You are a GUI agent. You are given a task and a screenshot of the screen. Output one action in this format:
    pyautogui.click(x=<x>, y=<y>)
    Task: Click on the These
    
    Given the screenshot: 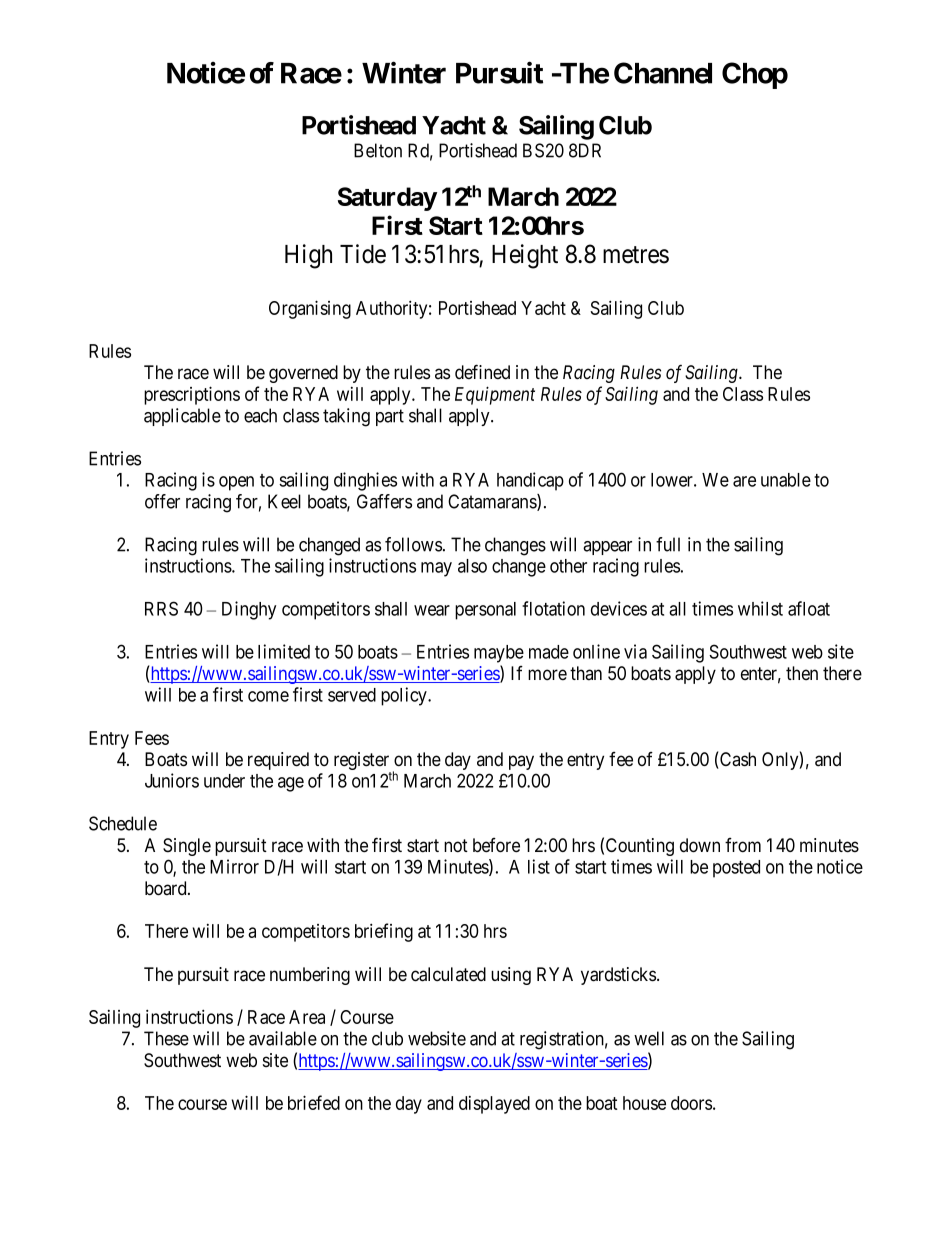 What is the action you would take?
    pyautogui.click(x=166, y=1038)
